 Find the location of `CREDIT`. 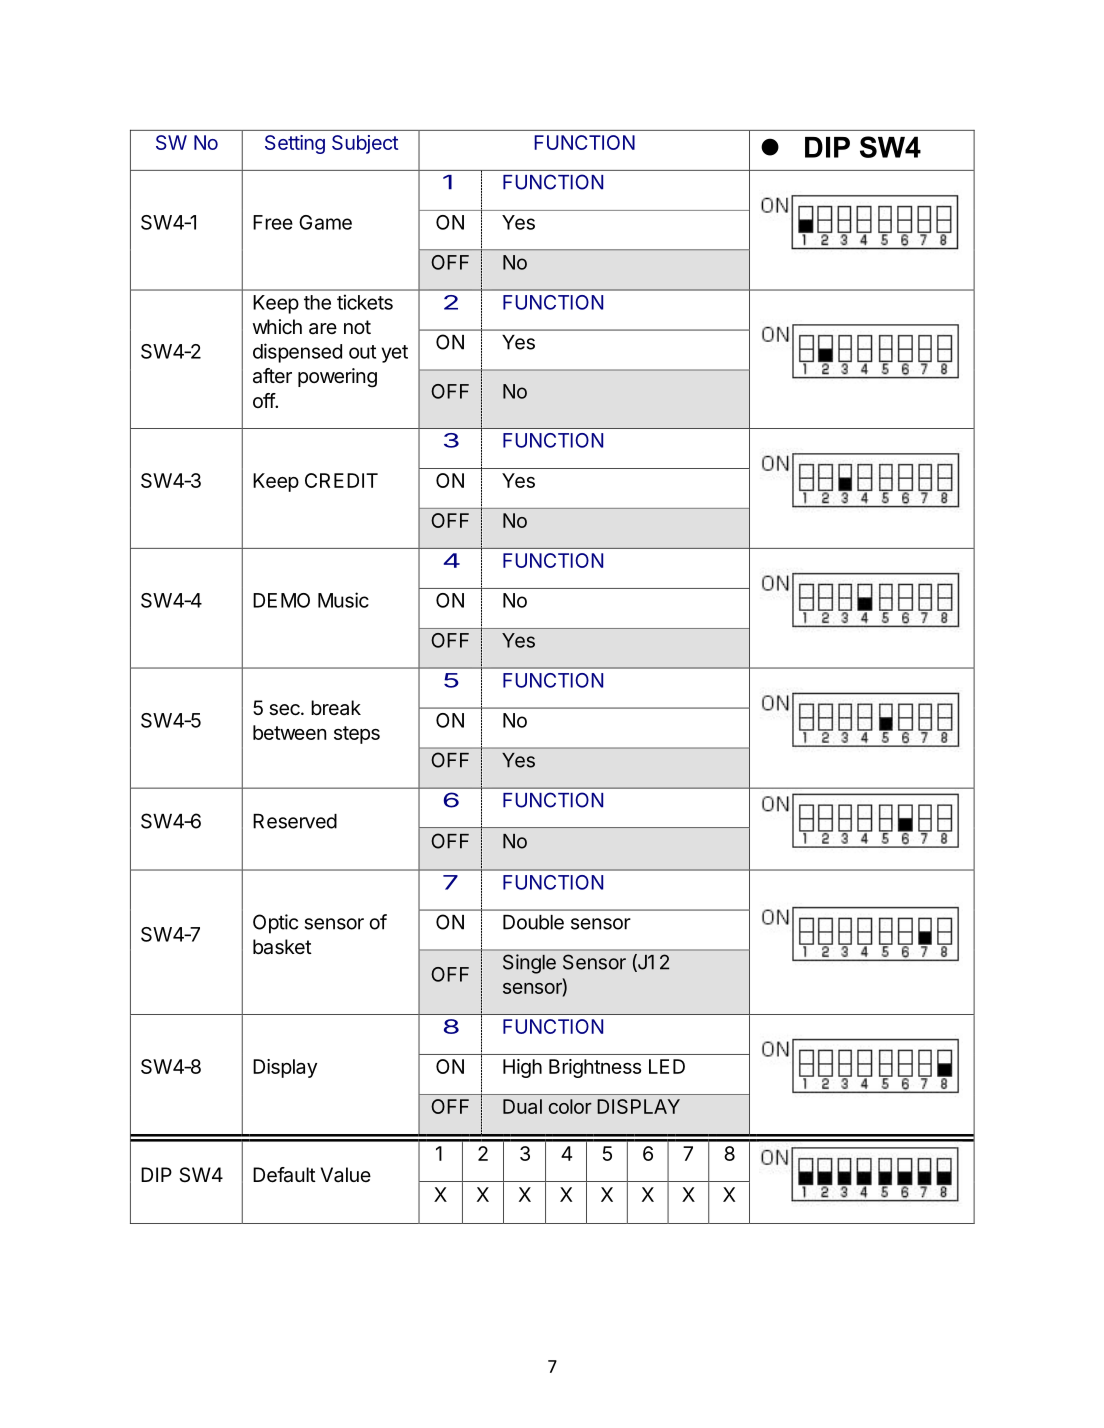

CREDIT is located at coordinates (341, 480).
